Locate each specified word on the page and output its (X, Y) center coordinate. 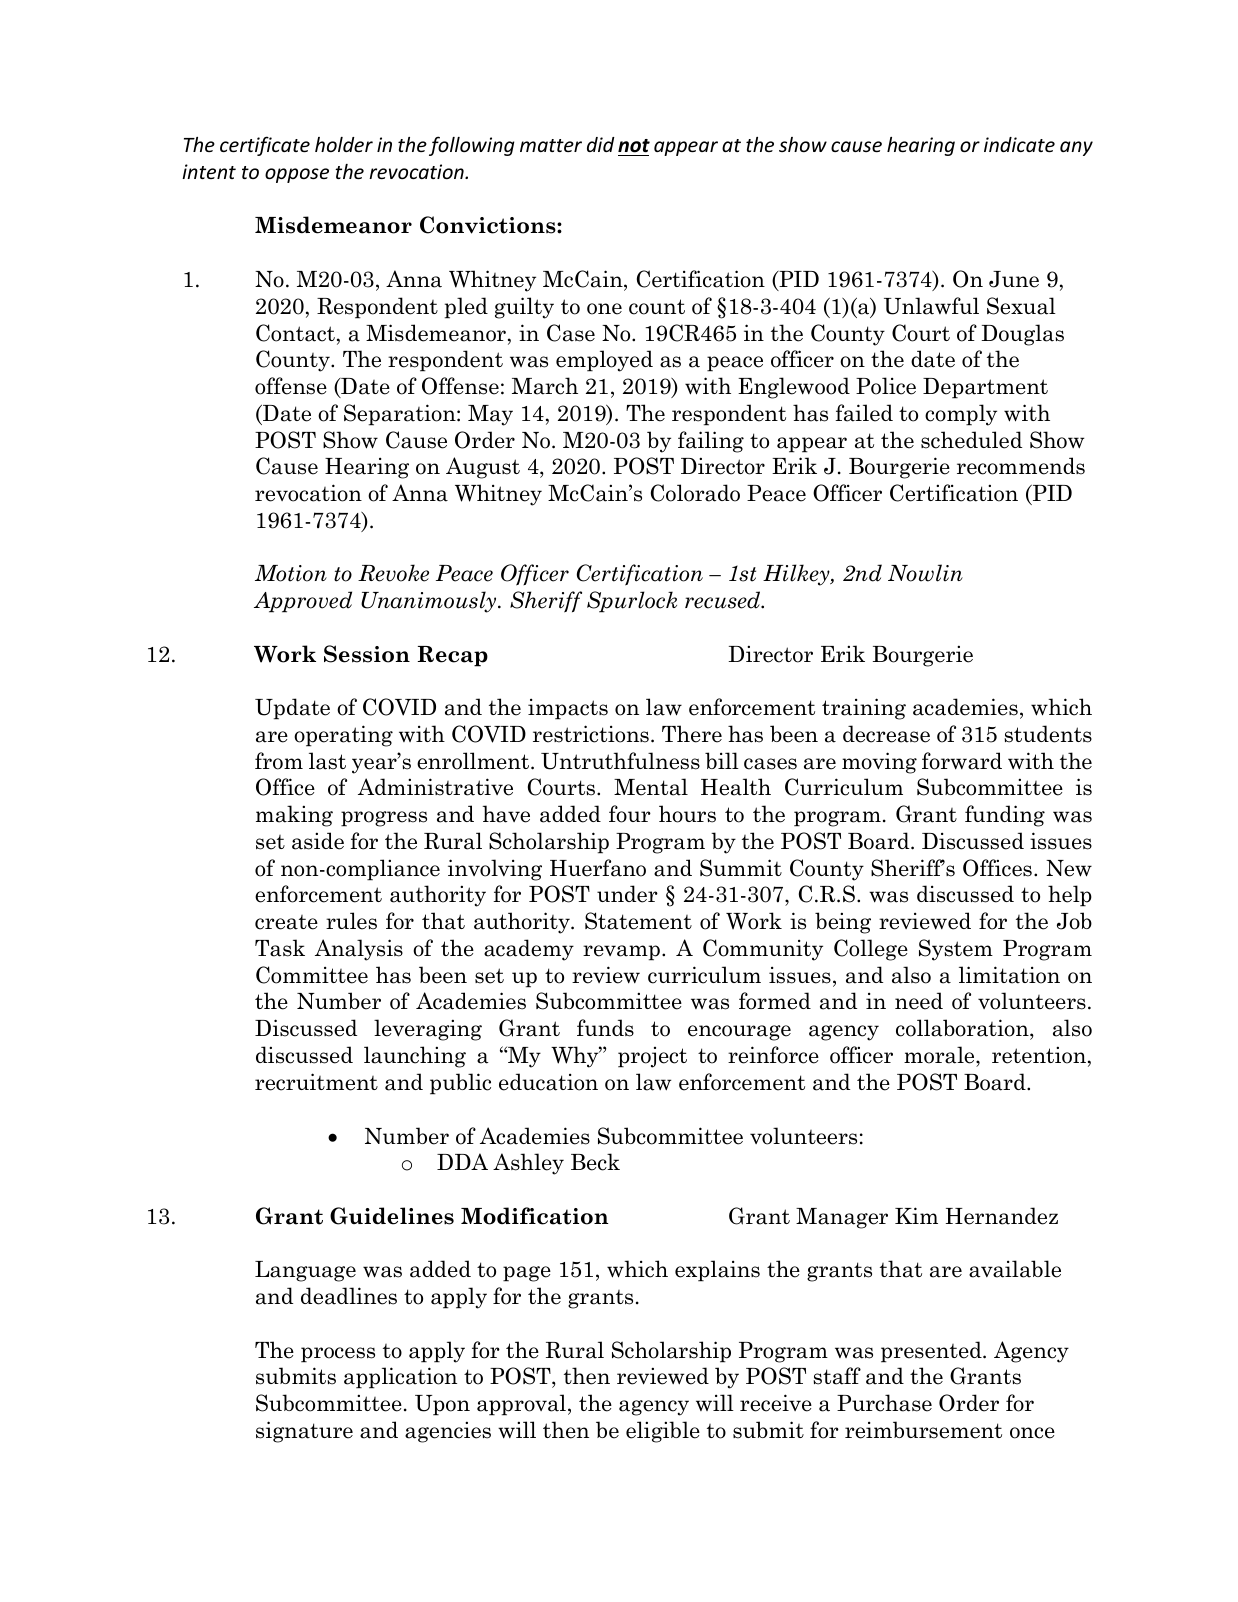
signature (304, 1432)
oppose (297, 175)
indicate (1019, 144)
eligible (663, 1432)
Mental (651, 787)
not (634, 146)
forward (962, 761)
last (327, 761)
